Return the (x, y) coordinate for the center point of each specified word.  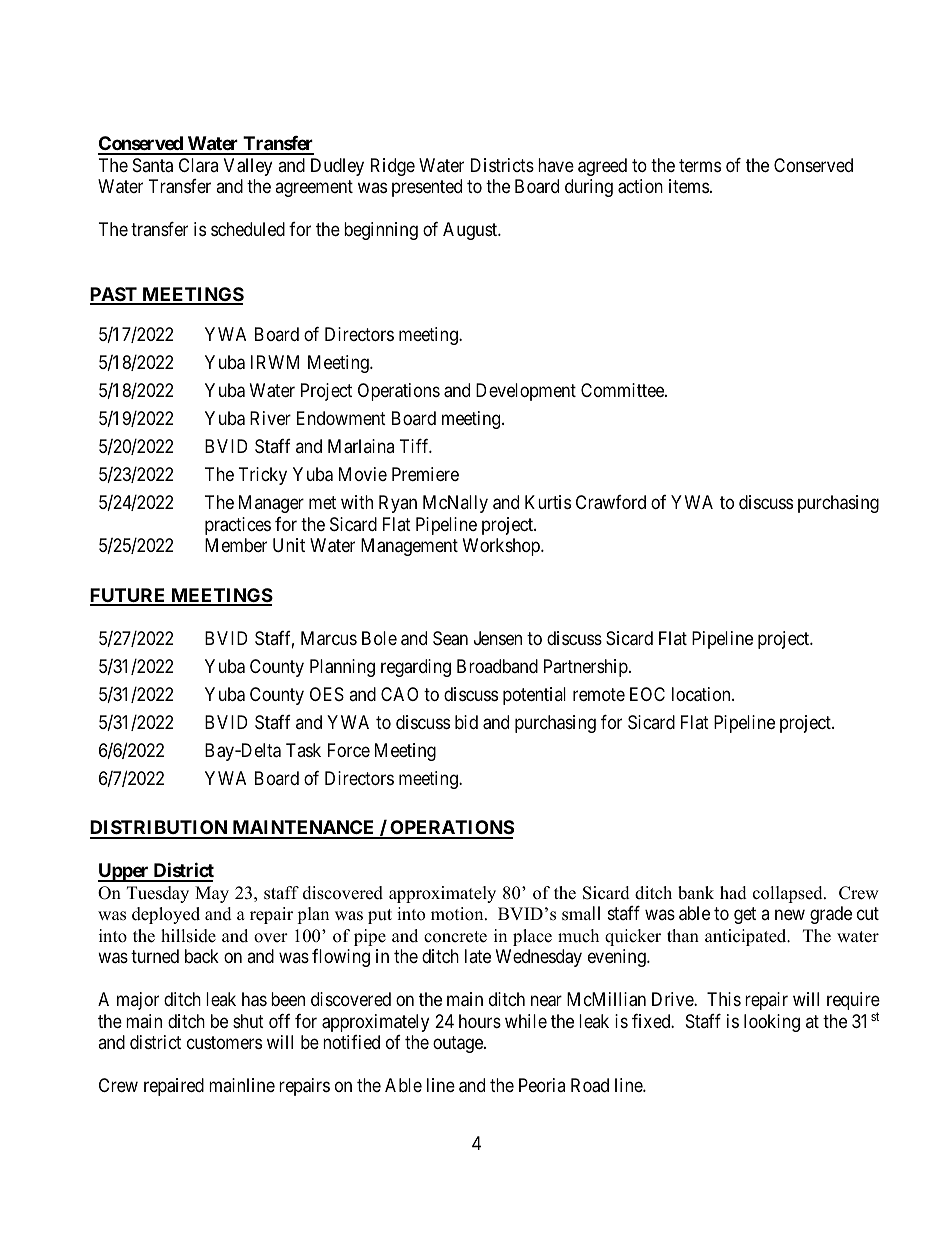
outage (459, 1044)
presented (427, 188)
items (689, 186)
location (702, 694)
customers (224, 1042)
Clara (198, 165)
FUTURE (129, 596)
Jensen (498, 638)
